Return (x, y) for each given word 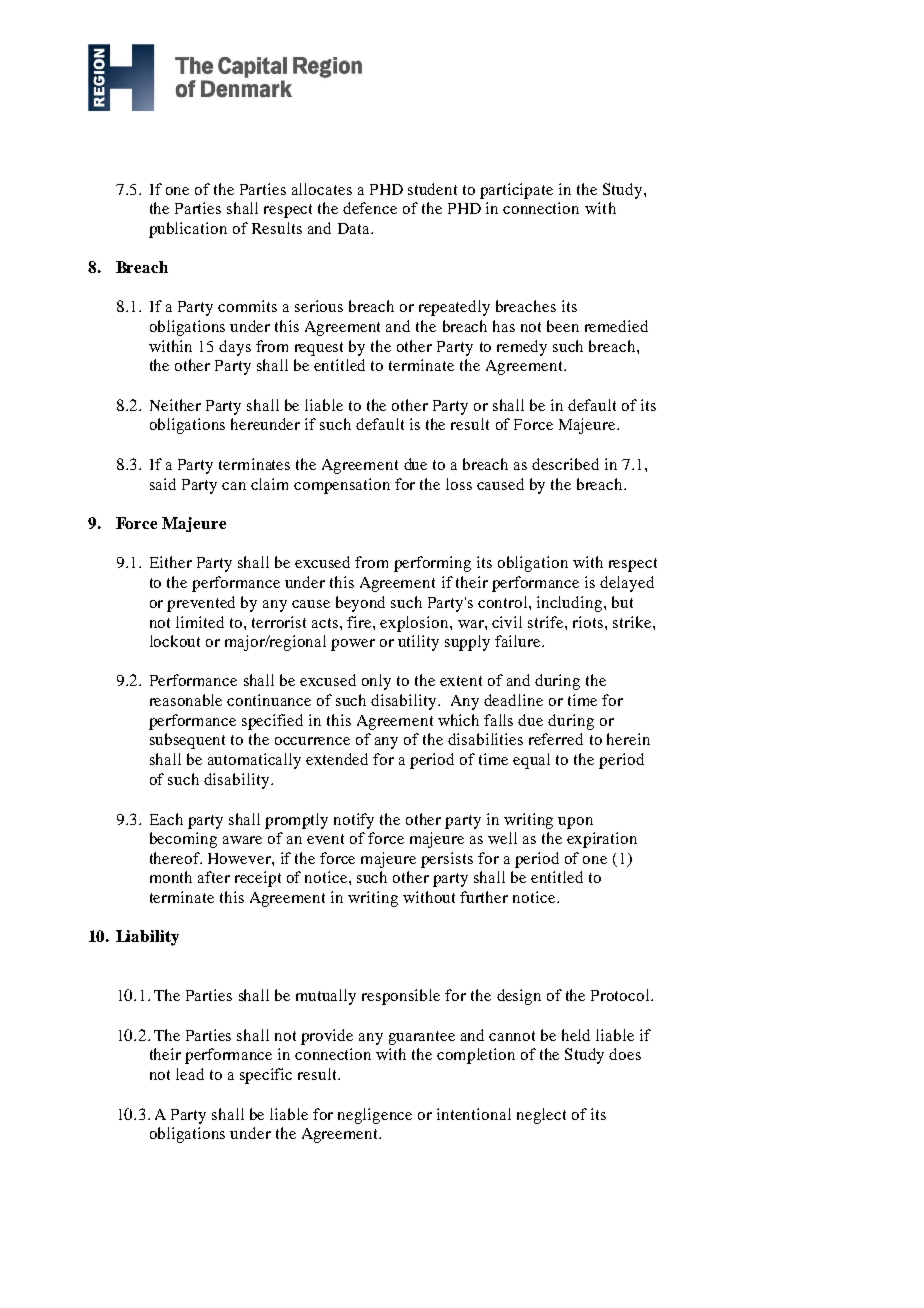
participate (516, 191)
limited (200, 622)
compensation (342, 486)
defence (370, 208)
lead (190, 1074)
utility (418, 643)
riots (588, 622)
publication (188, 230)
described (565, 464)
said (163, 484)
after (214, 877)
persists (447, 860)
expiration (602, 840)
